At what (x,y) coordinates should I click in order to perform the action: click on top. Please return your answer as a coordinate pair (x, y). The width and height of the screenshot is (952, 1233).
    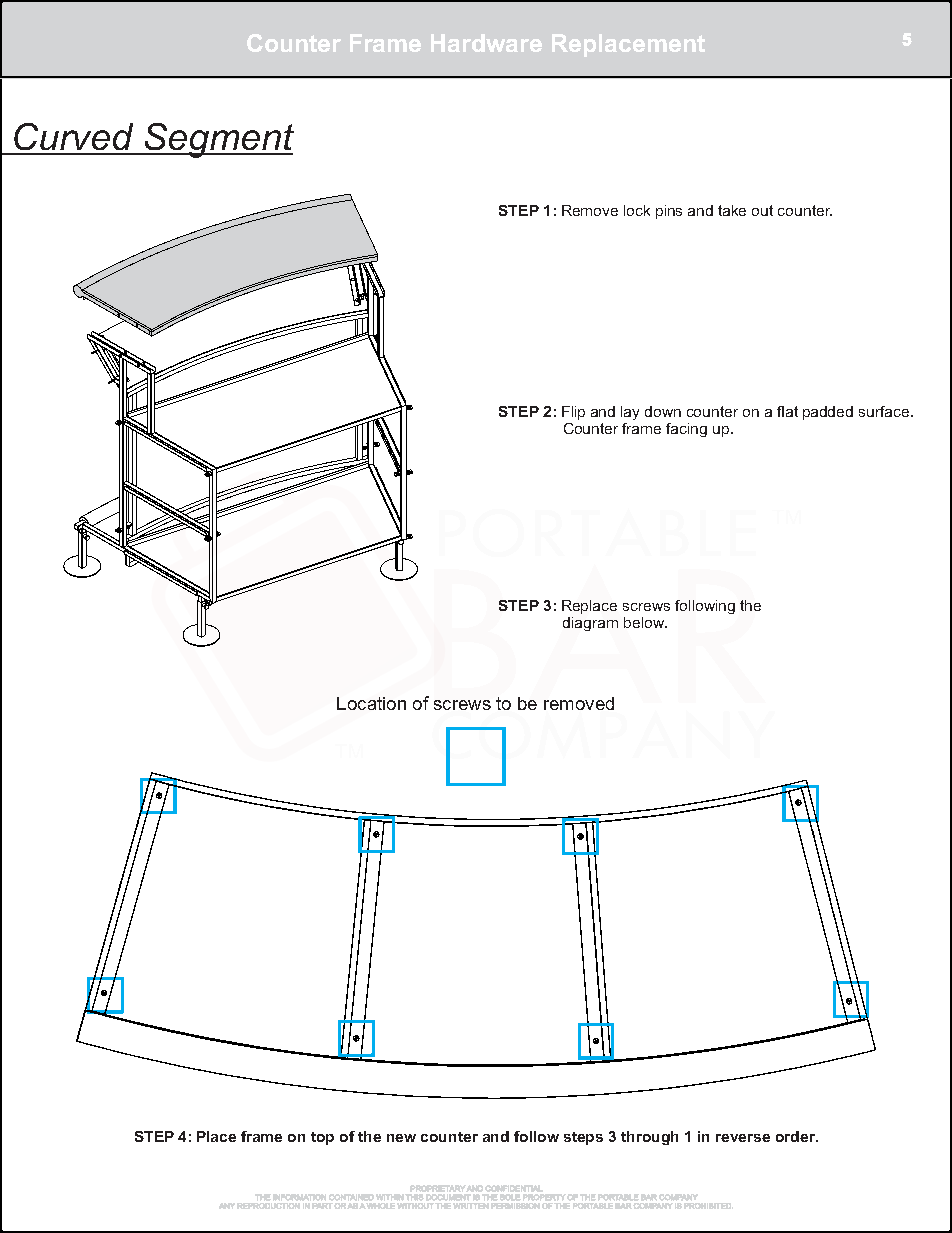
    Looking at the image, I should click on (322, 1138).
